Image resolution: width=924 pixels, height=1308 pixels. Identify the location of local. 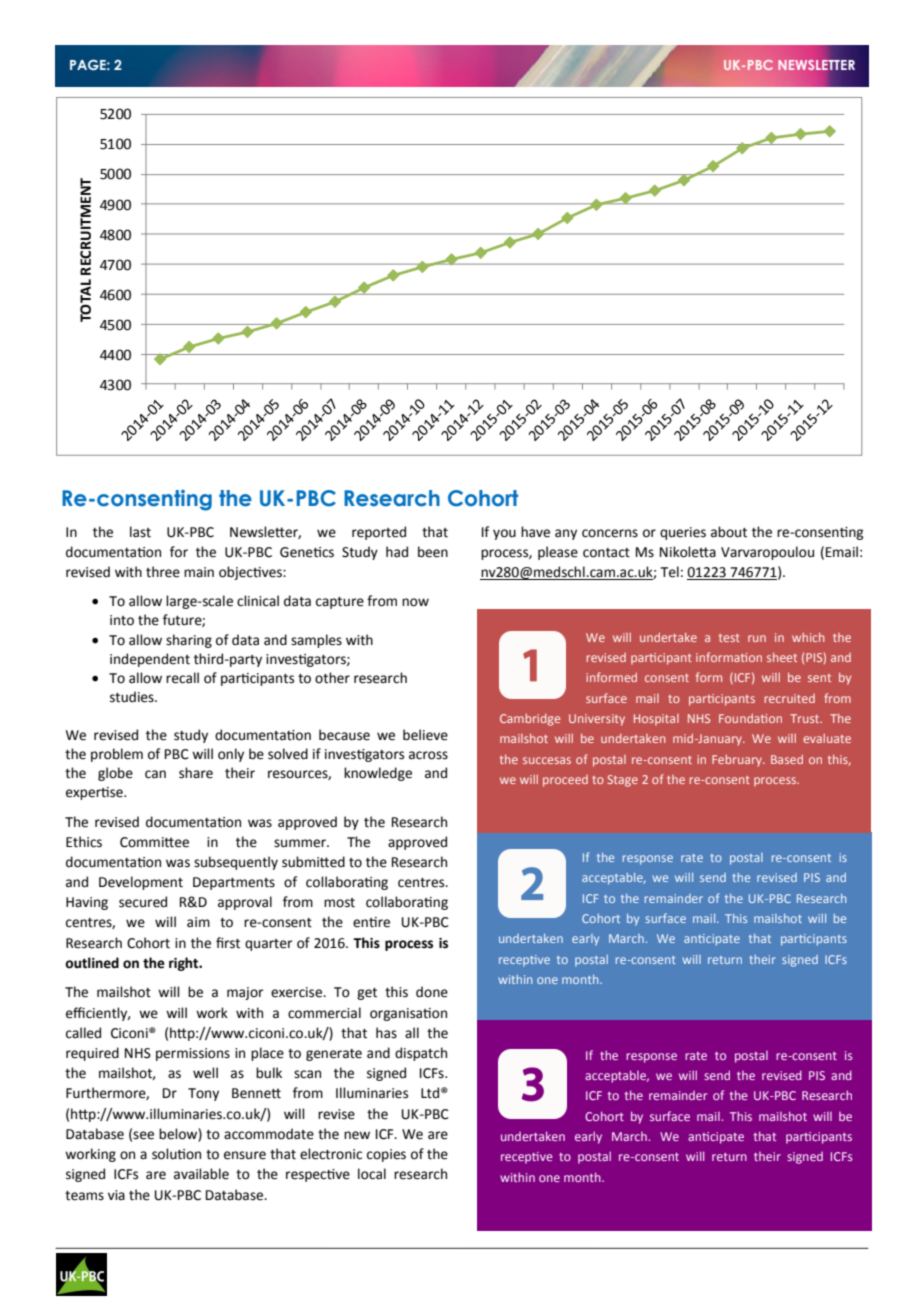
(372, 1174).
